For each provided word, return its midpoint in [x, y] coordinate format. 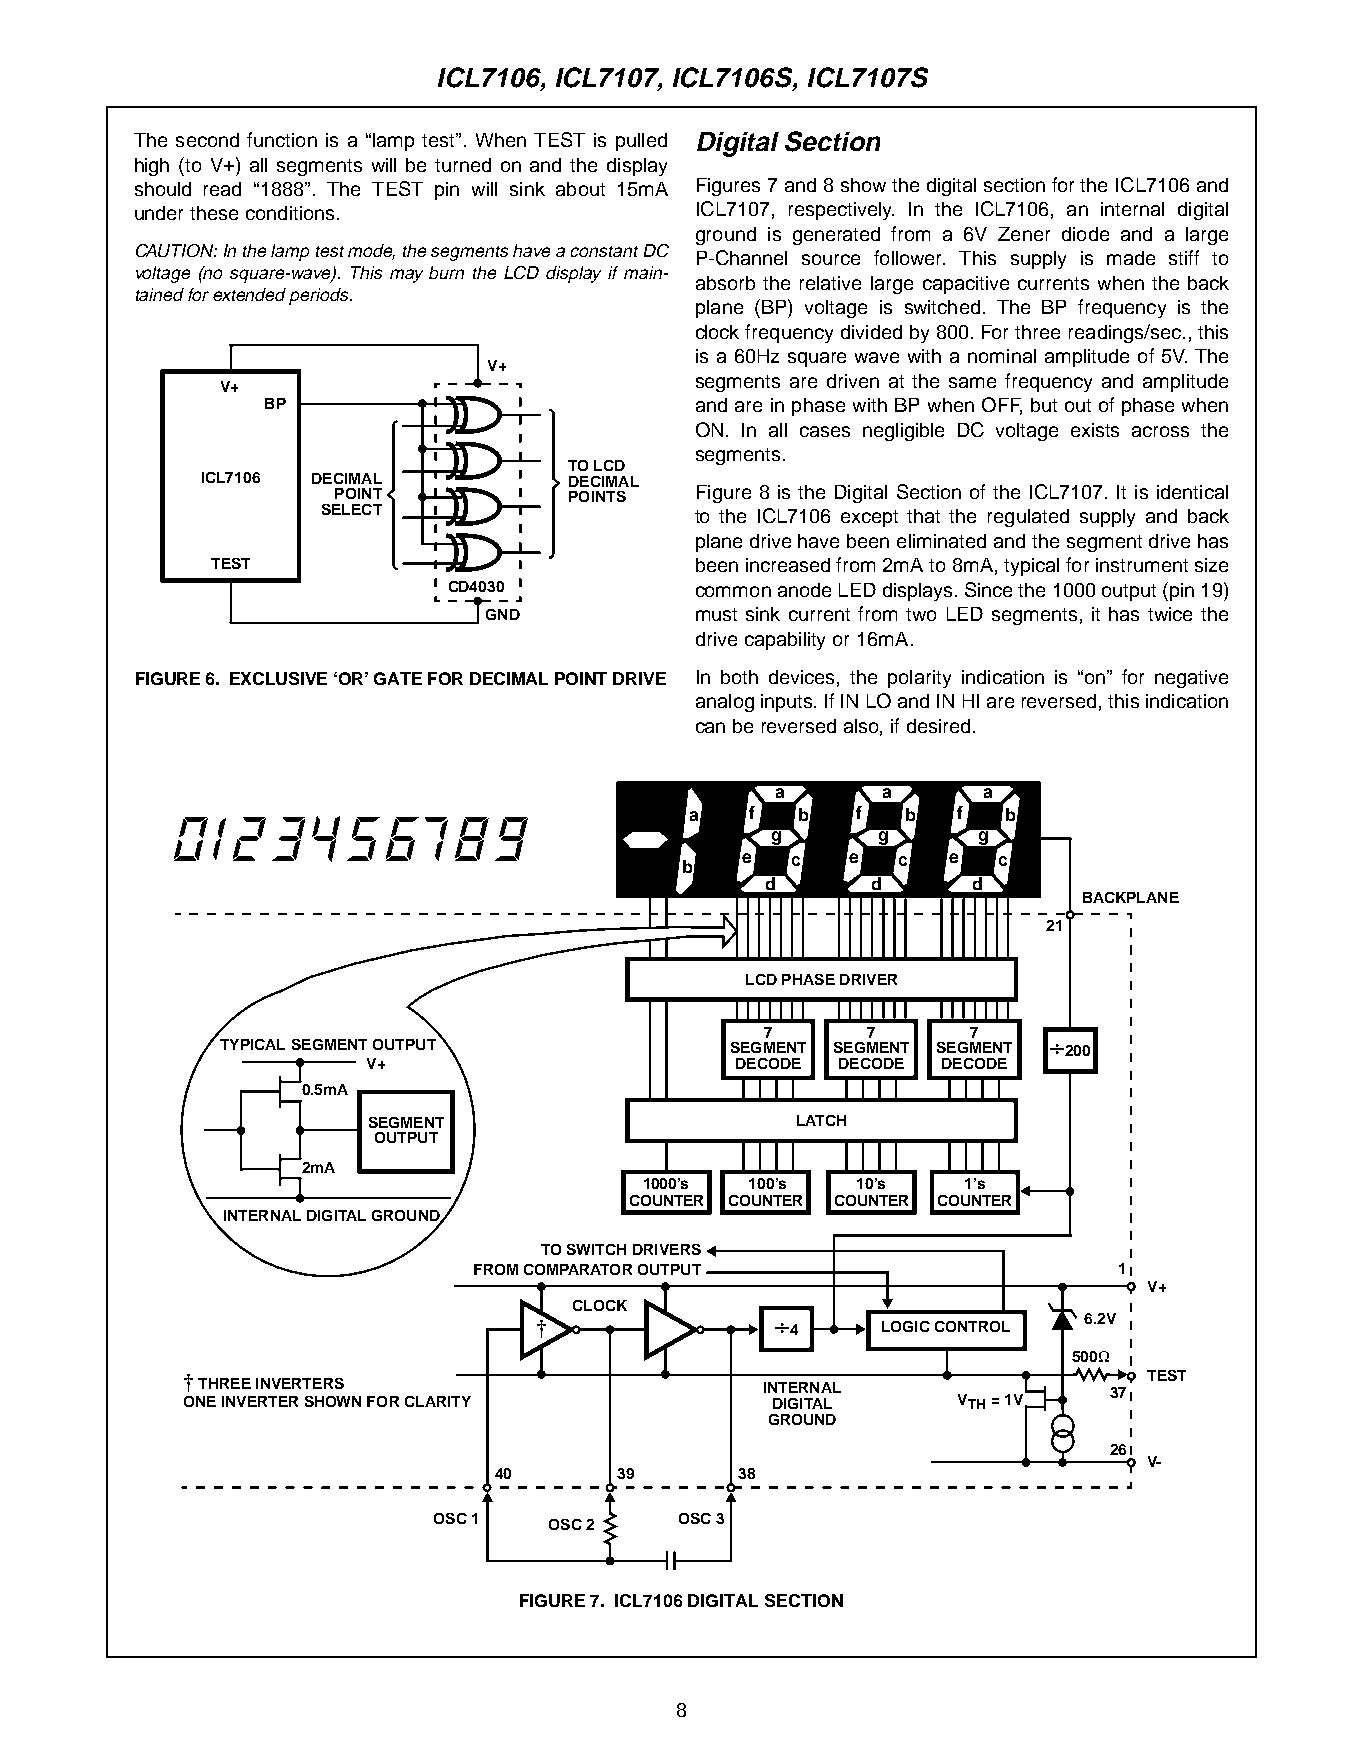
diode [1085, 234]
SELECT [352, 509]
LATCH [821, 1120]
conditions [290, 213]
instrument [1142, 565]
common [733, 591]
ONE [200, 1401]
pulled [641, 142]
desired [938, 726]
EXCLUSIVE [278, 678]
